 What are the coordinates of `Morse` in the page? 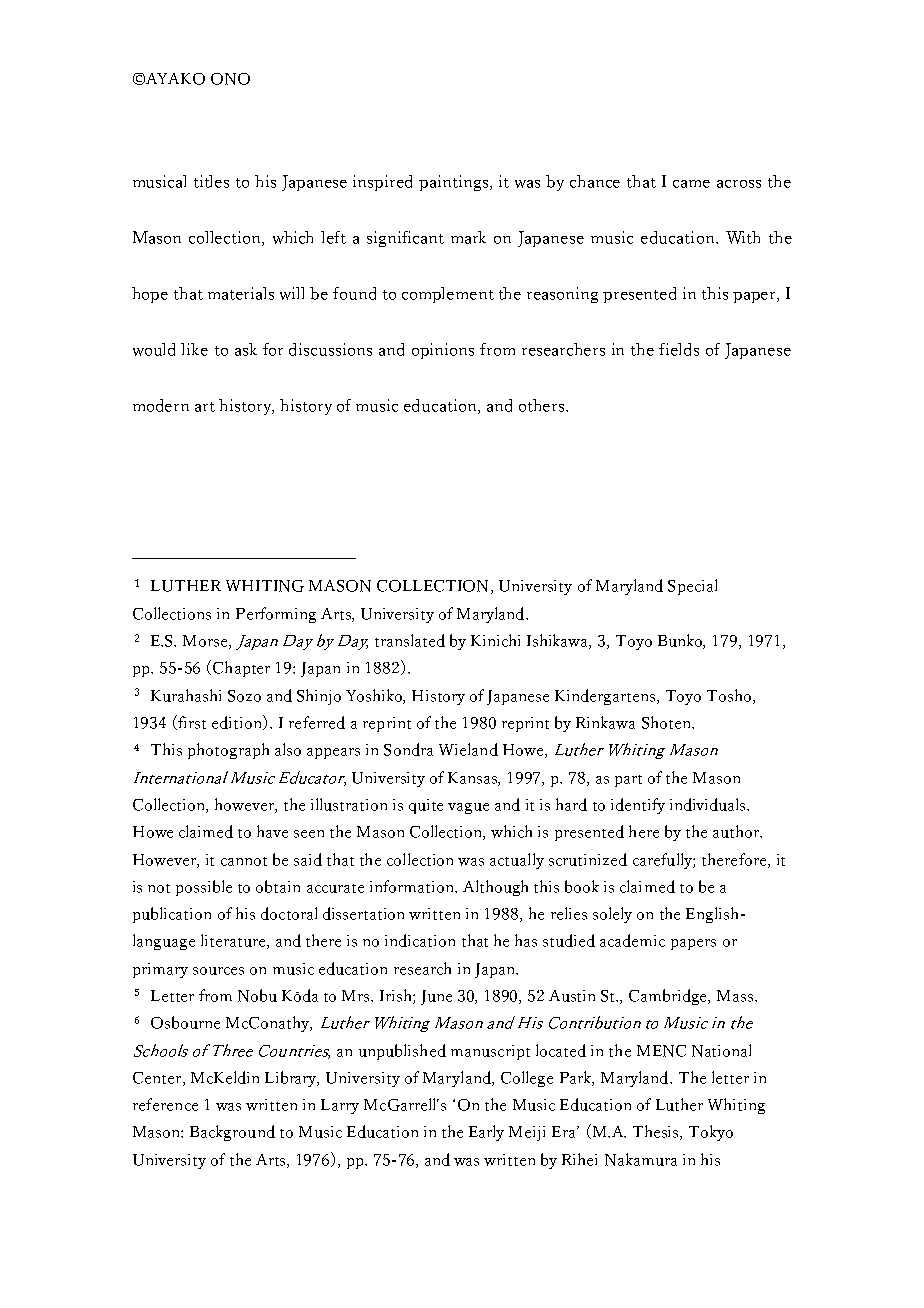 It's located at (206, 642).
